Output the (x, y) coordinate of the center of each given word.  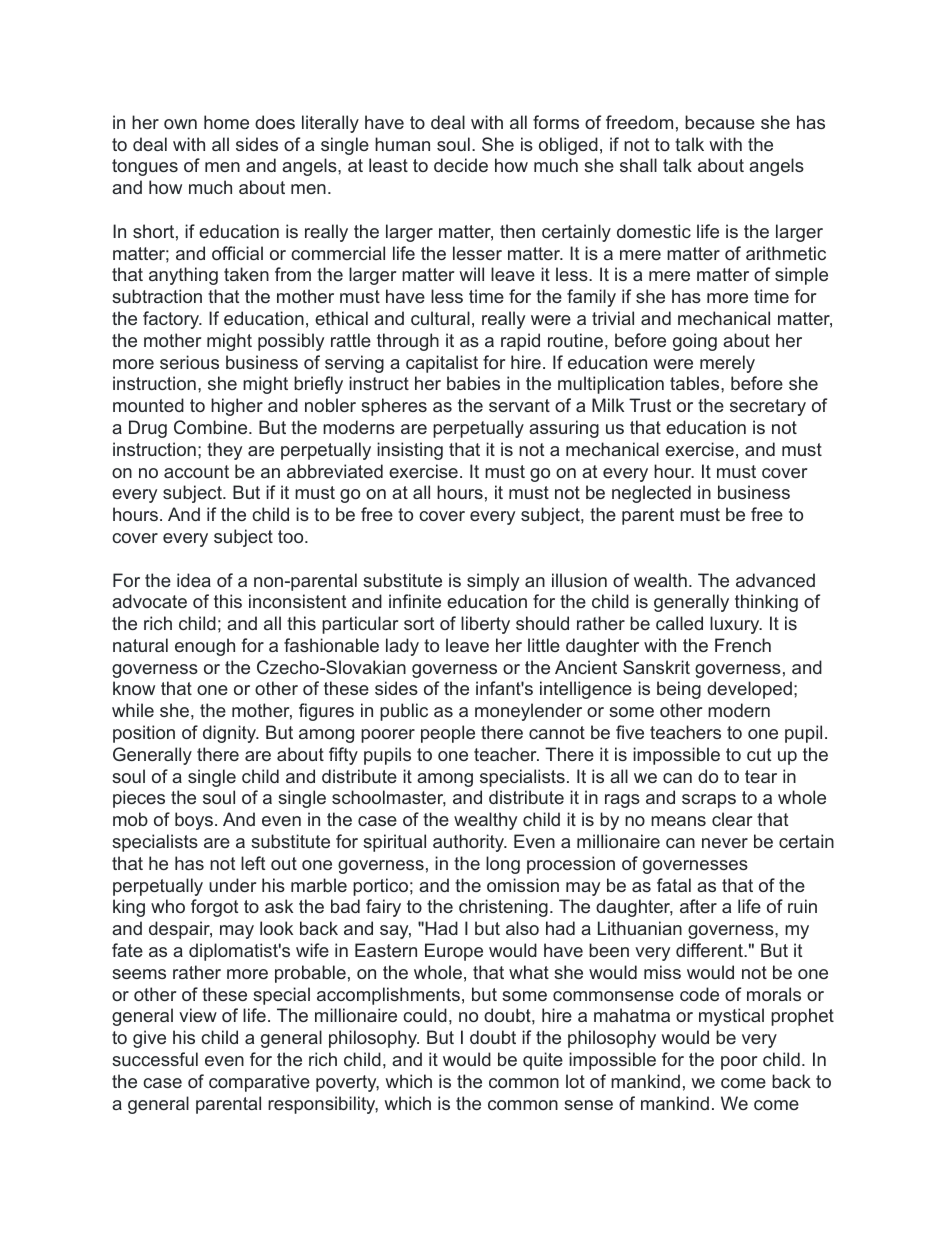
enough (205, 647)
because (720, 122)
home (226, 122)
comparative (259, 1083)
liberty (485, 625)
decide (461, 165)
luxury (736, 625)
